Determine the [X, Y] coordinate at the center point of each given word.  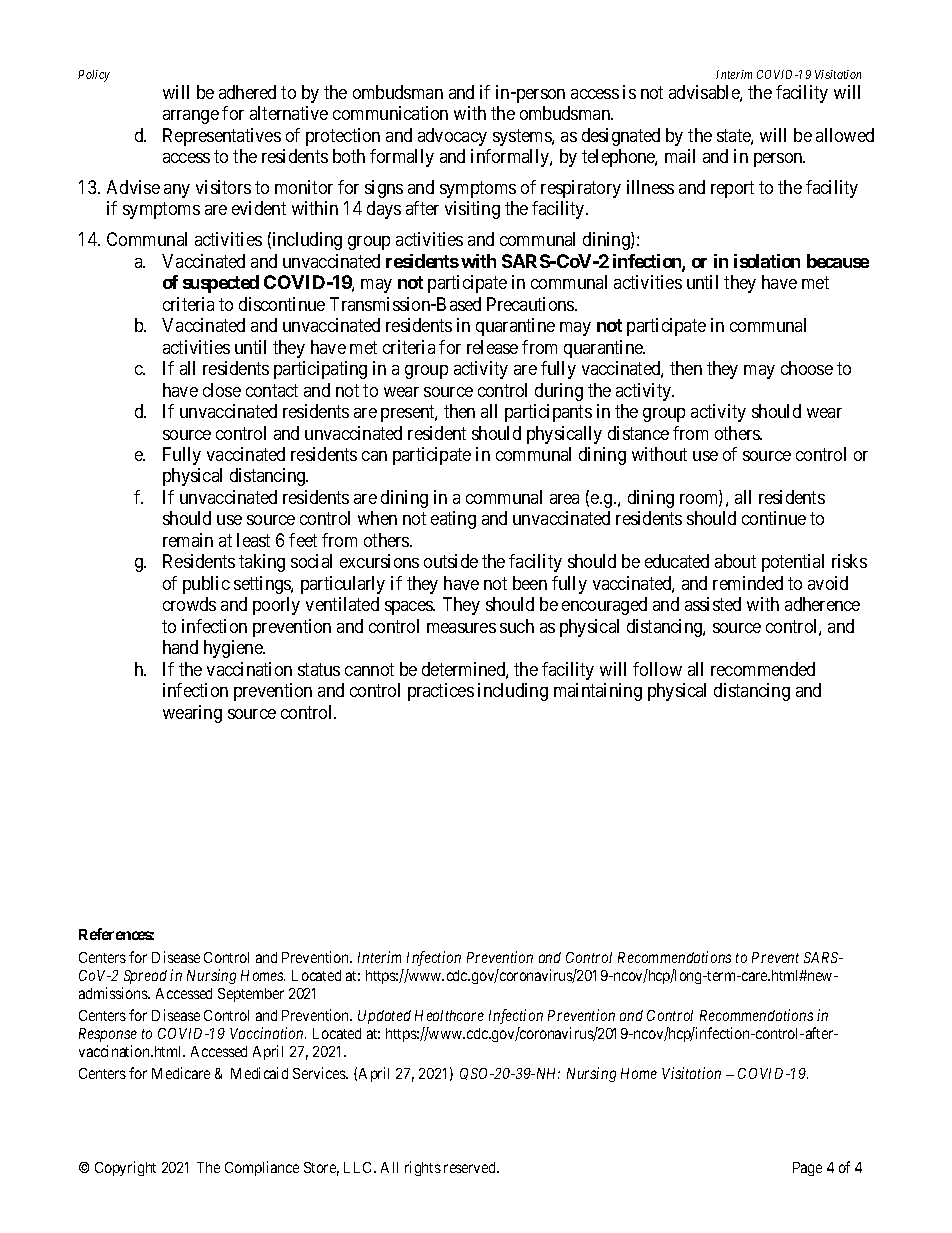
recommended [763, 669]
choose [807, 368]
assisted [713, 604]
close [222, 390]
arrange [191, 117]
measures [461, 628]
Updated [384, 1017]
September [251, 995]
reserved [471, 1167]
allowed [845, 135]
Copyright [125, 1168]
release [492, 347]
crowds [189, 604]
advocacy [452, 137]
